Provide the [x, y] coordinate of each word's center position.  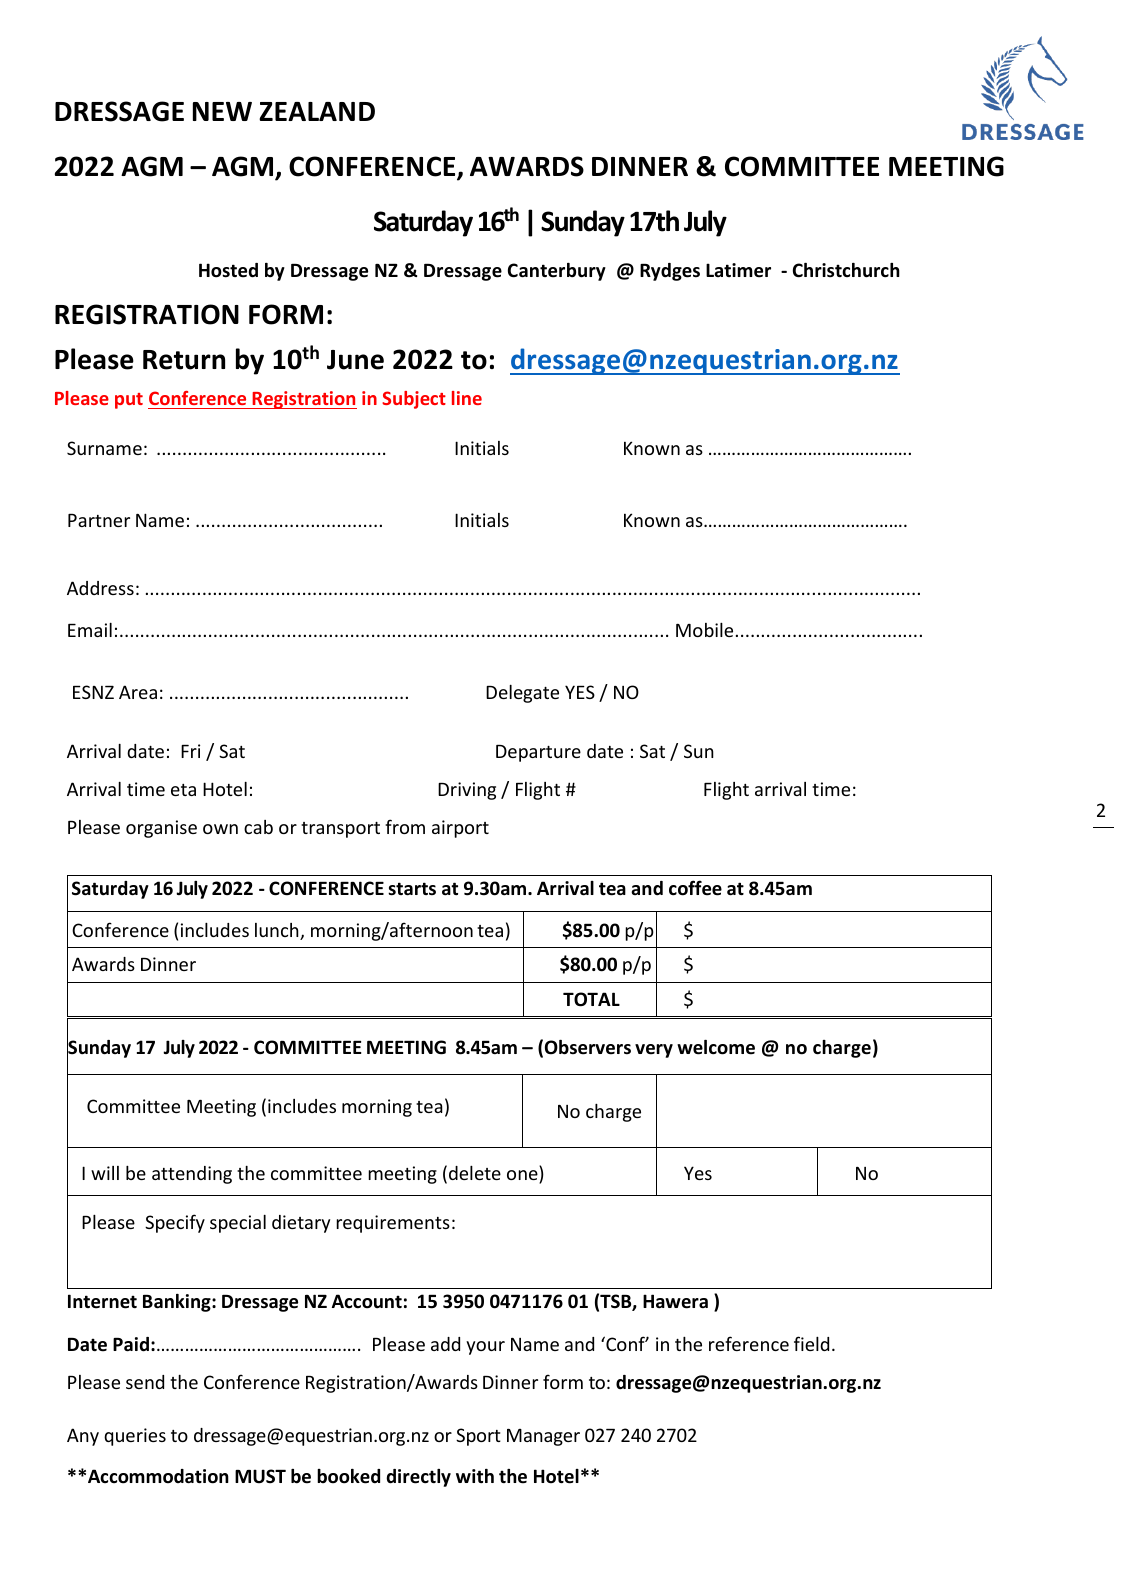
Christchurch [846, 270]
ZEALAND [317, 111]
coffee [695, 888]
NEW [222, 111]
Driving [467, 791]
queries [135, 1437]
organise [161, 829]
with [475, 1476]
